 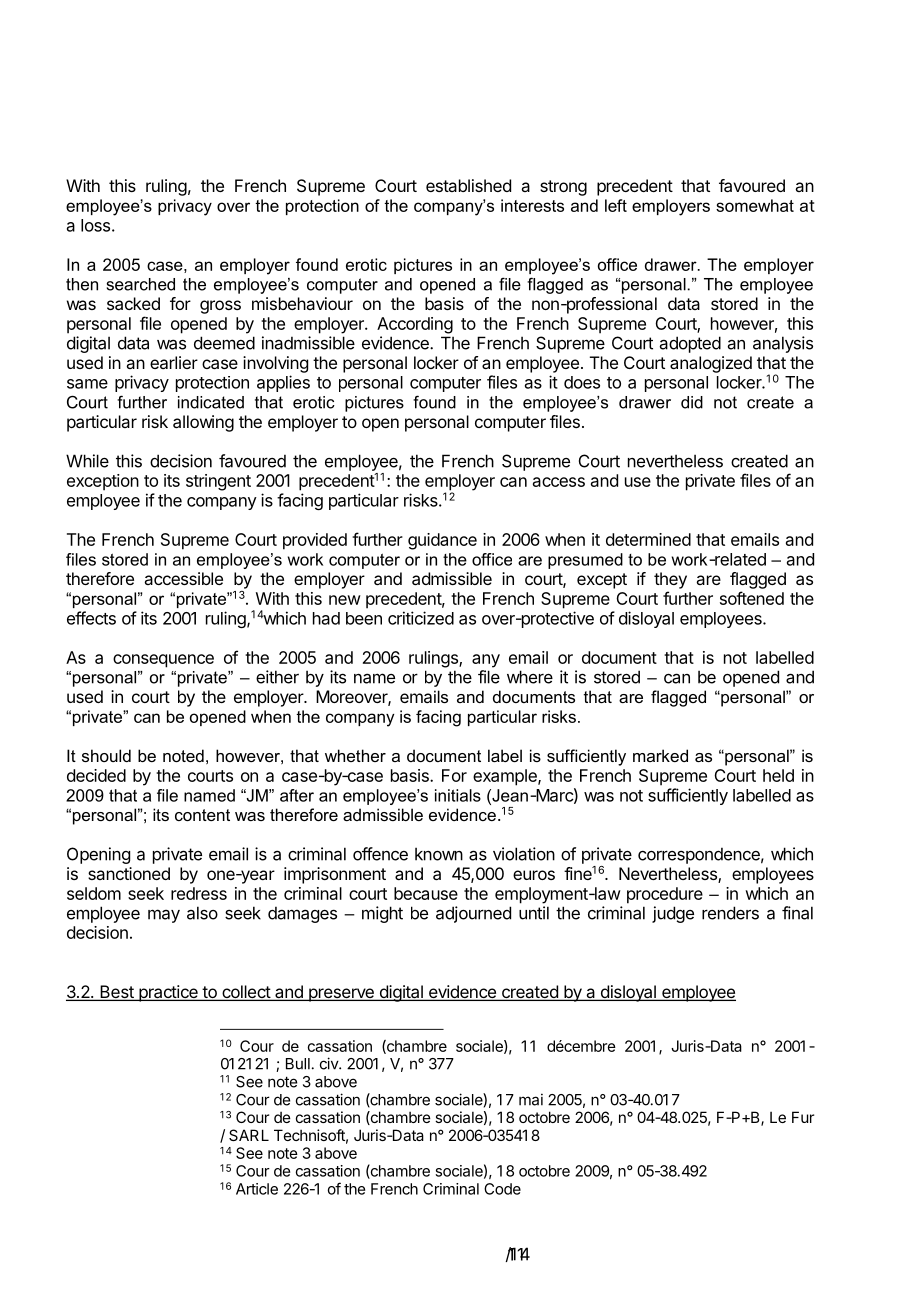 I want to click on where, so click(x=530, y=677).
